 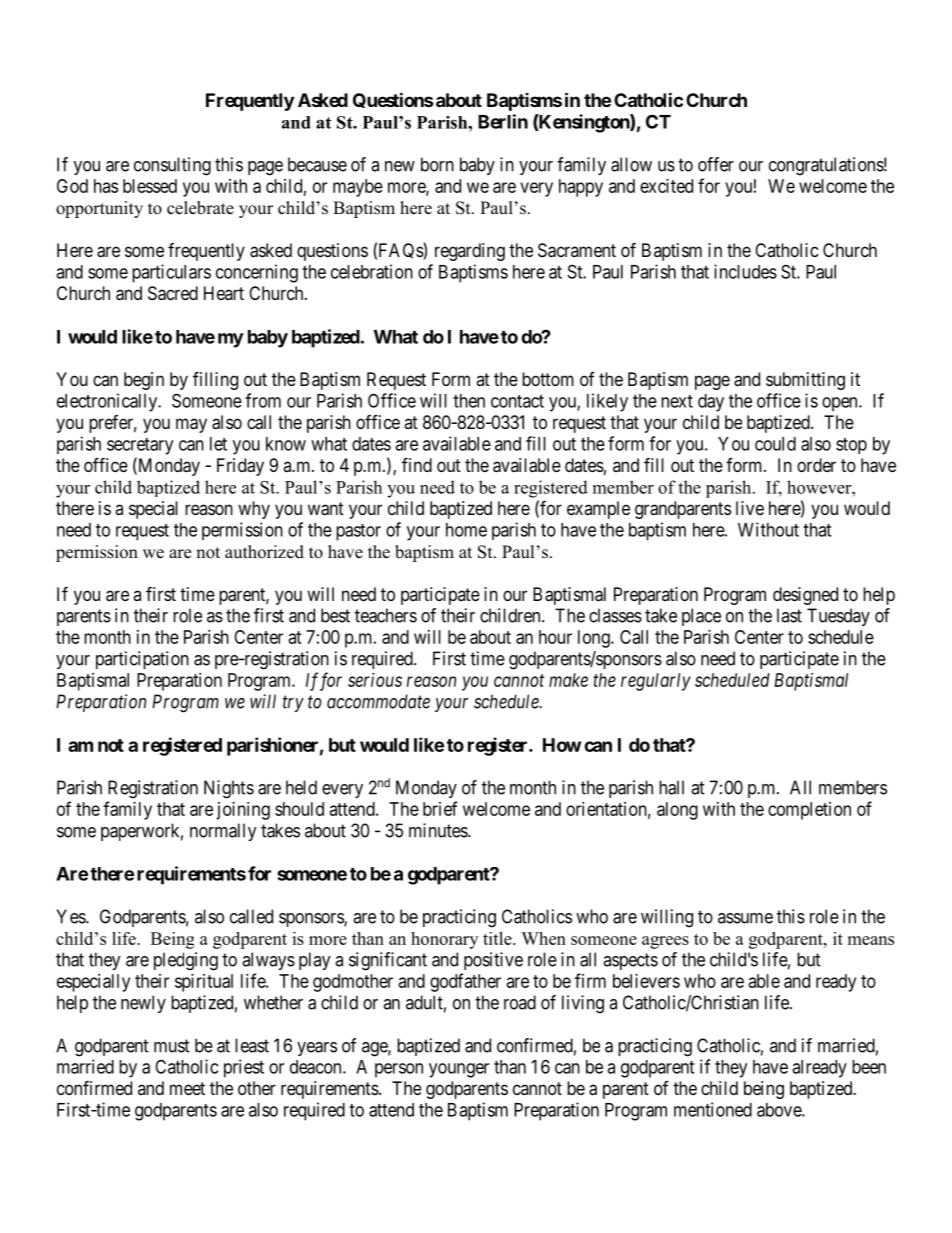 What do you see at coordinates (172, 166) in the document?
I see `consulting` at bounding box center [172, 166].
